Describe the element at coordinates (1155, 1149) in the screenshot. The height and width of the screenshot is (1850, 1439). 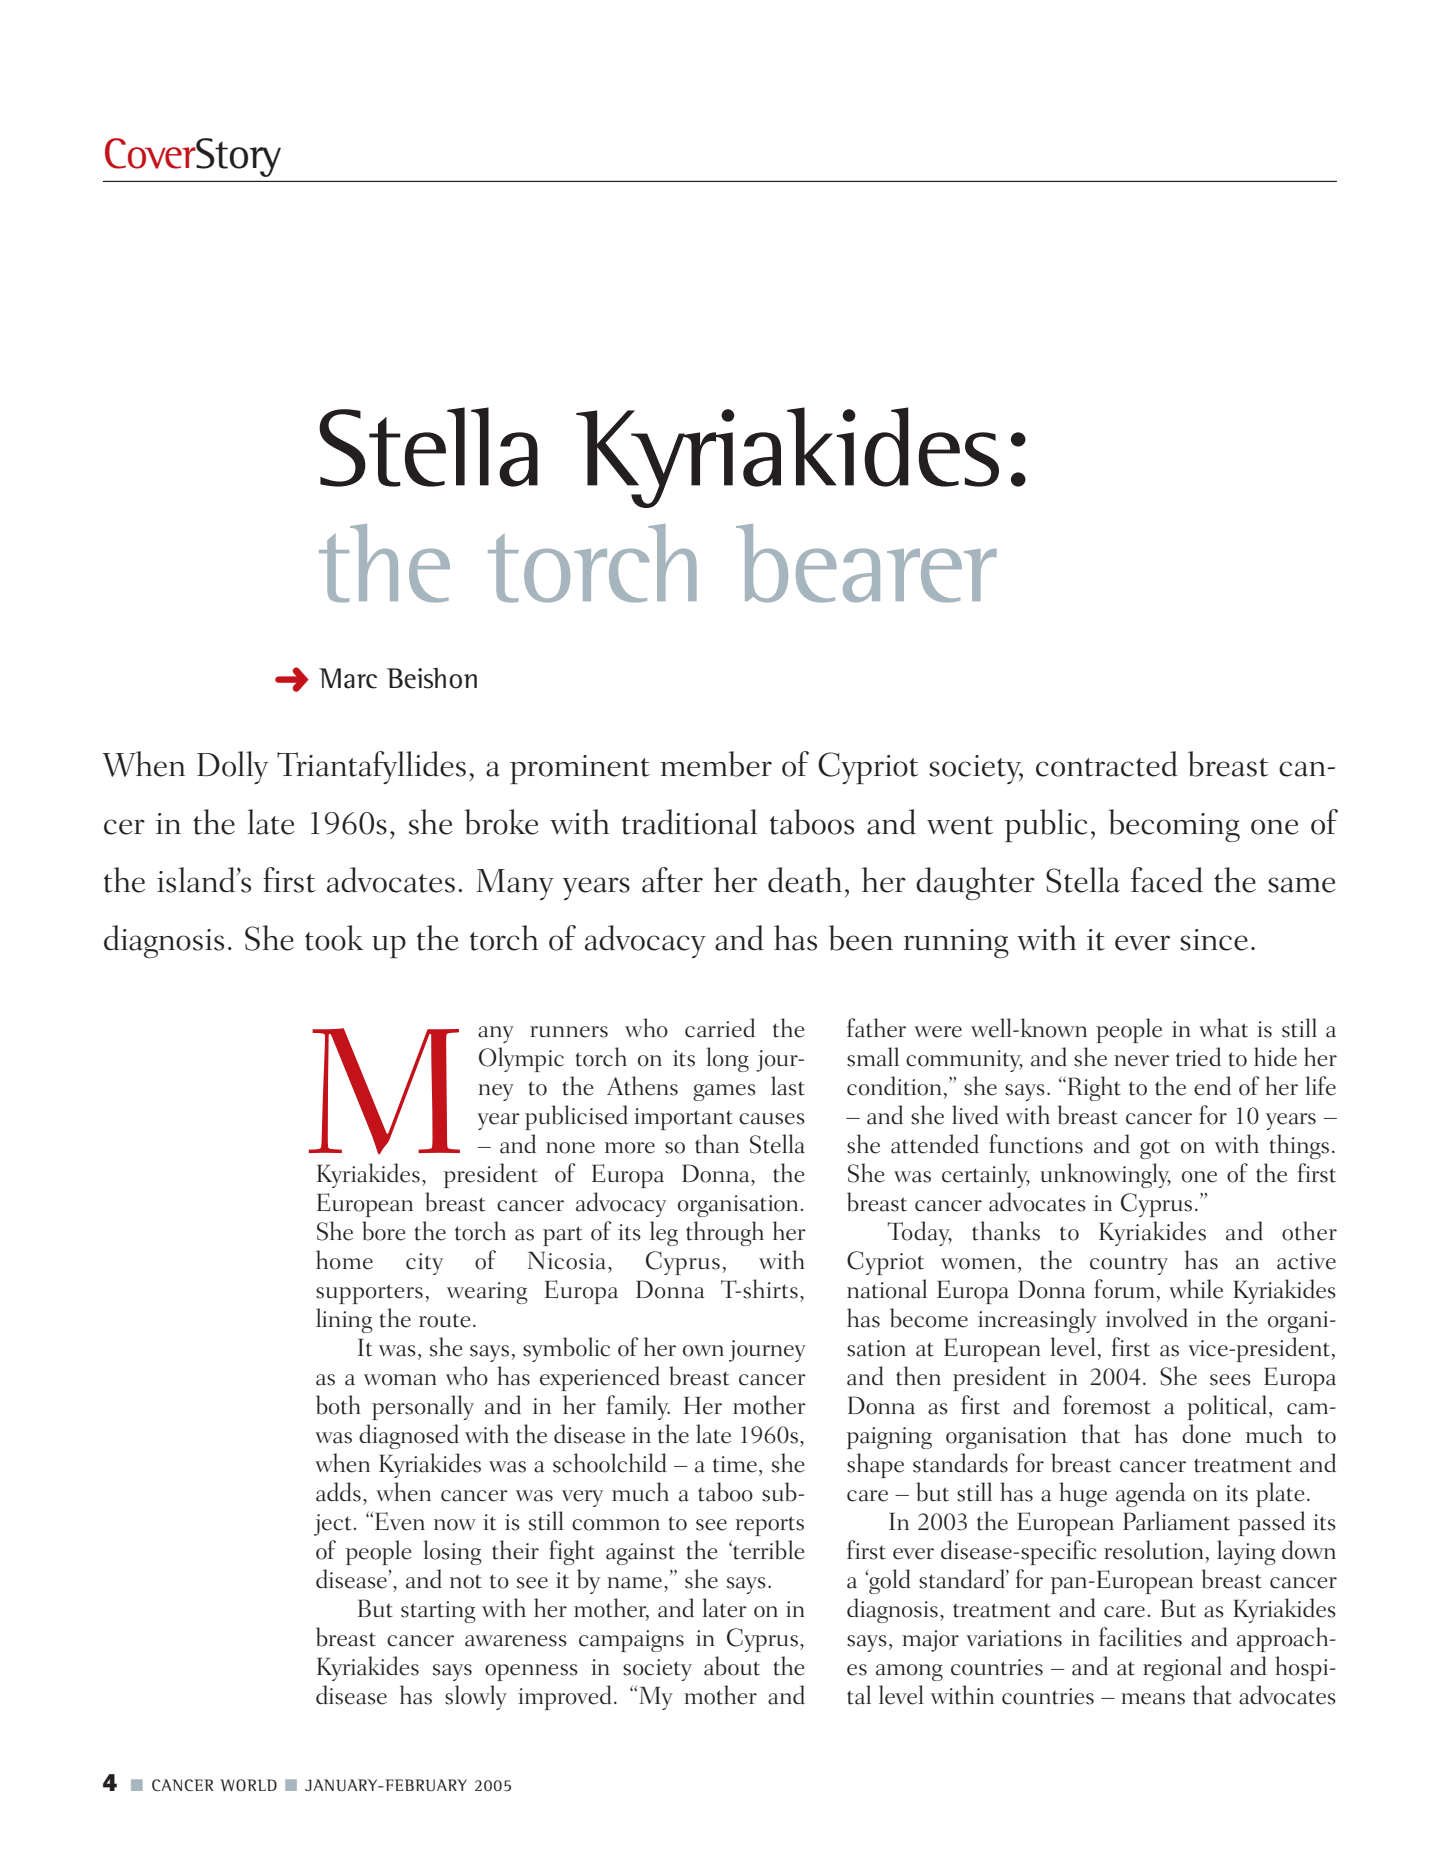
I see `got` at that location.
